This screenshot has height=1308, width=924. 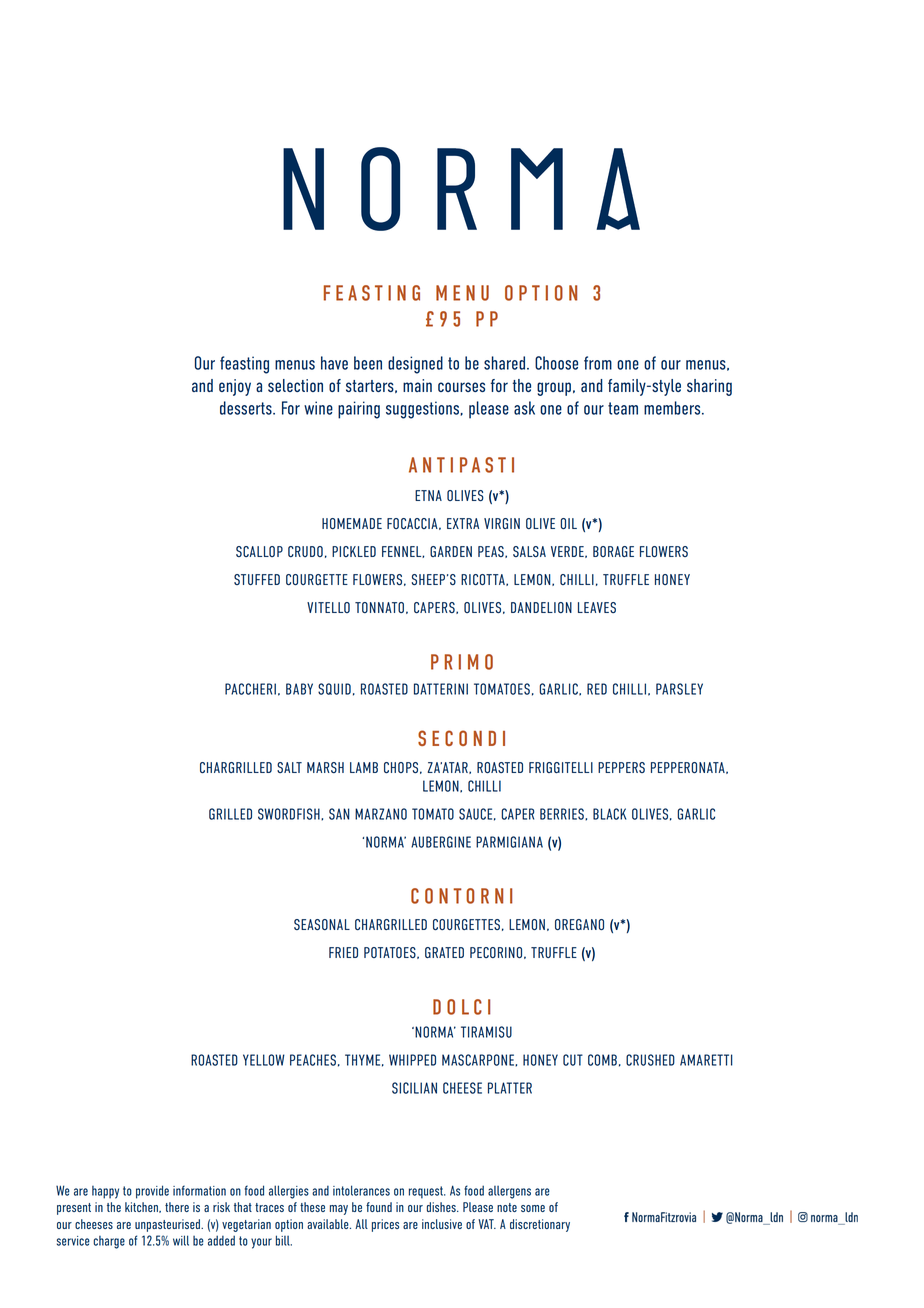 I want to click on SALT, so click(x=289, y=767).
